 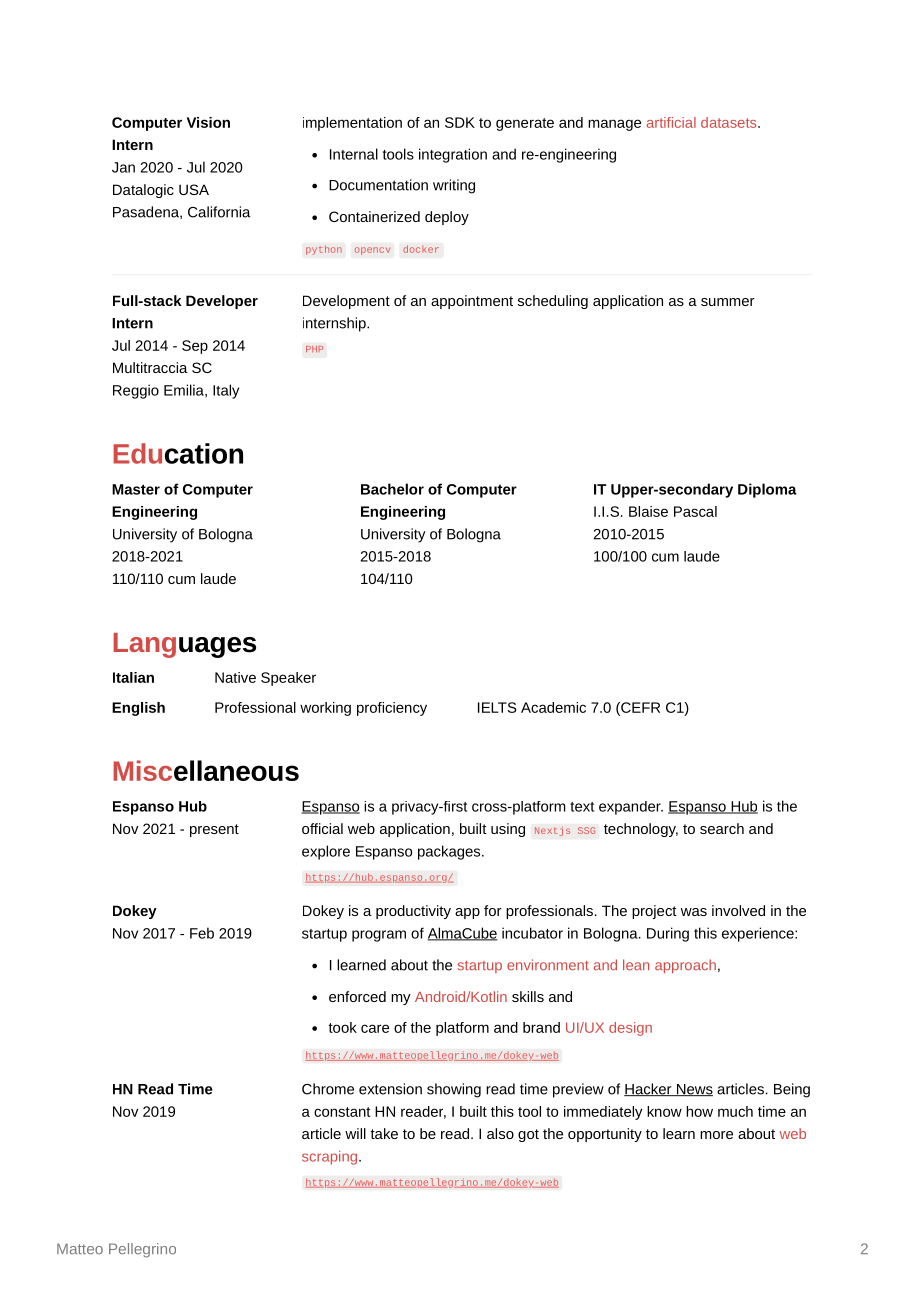 I want to click on Feb, so click(x=202, y=933).
